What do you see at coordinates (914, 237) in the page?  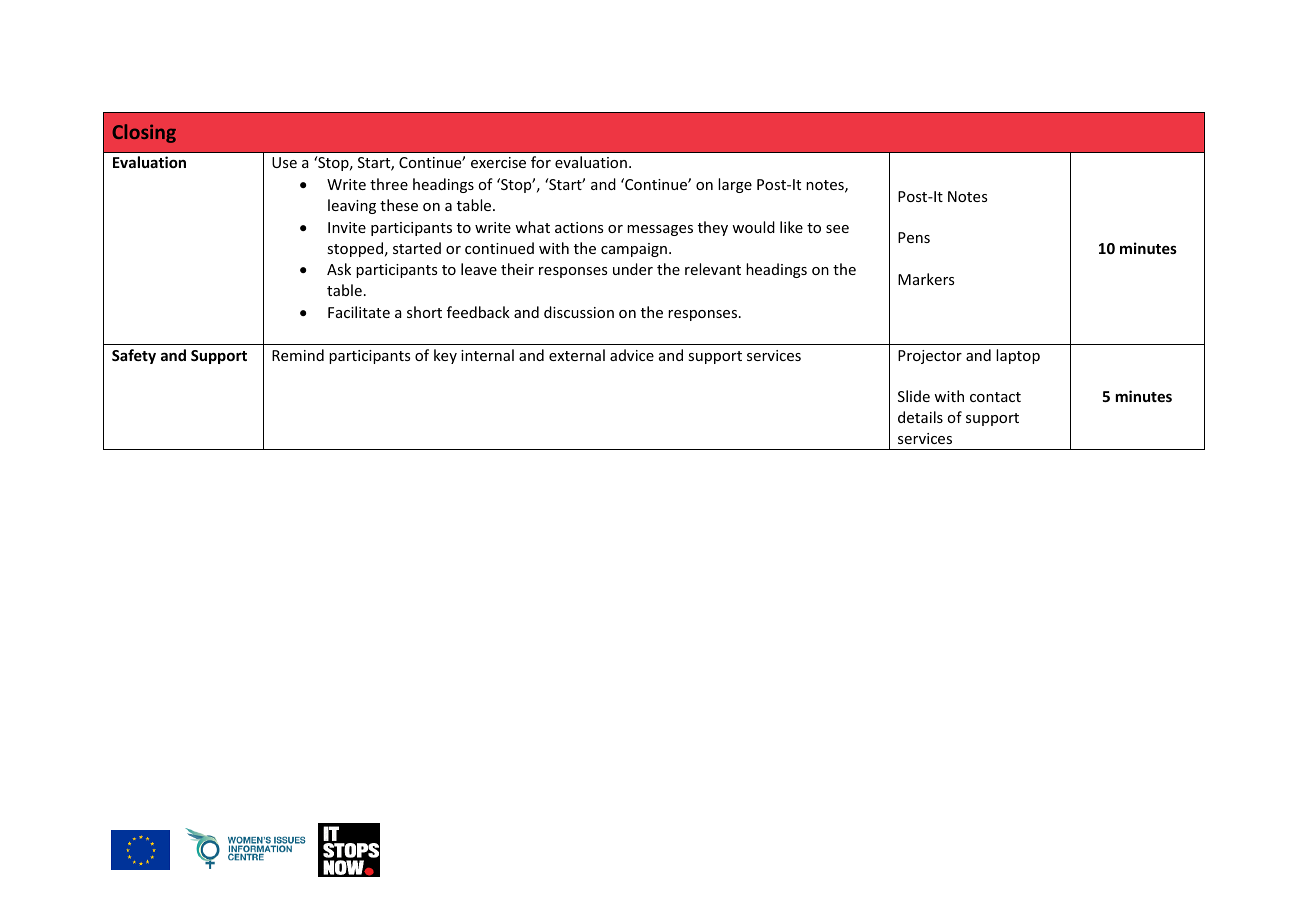 I see `Pens` at bounding box center [914, 237].
